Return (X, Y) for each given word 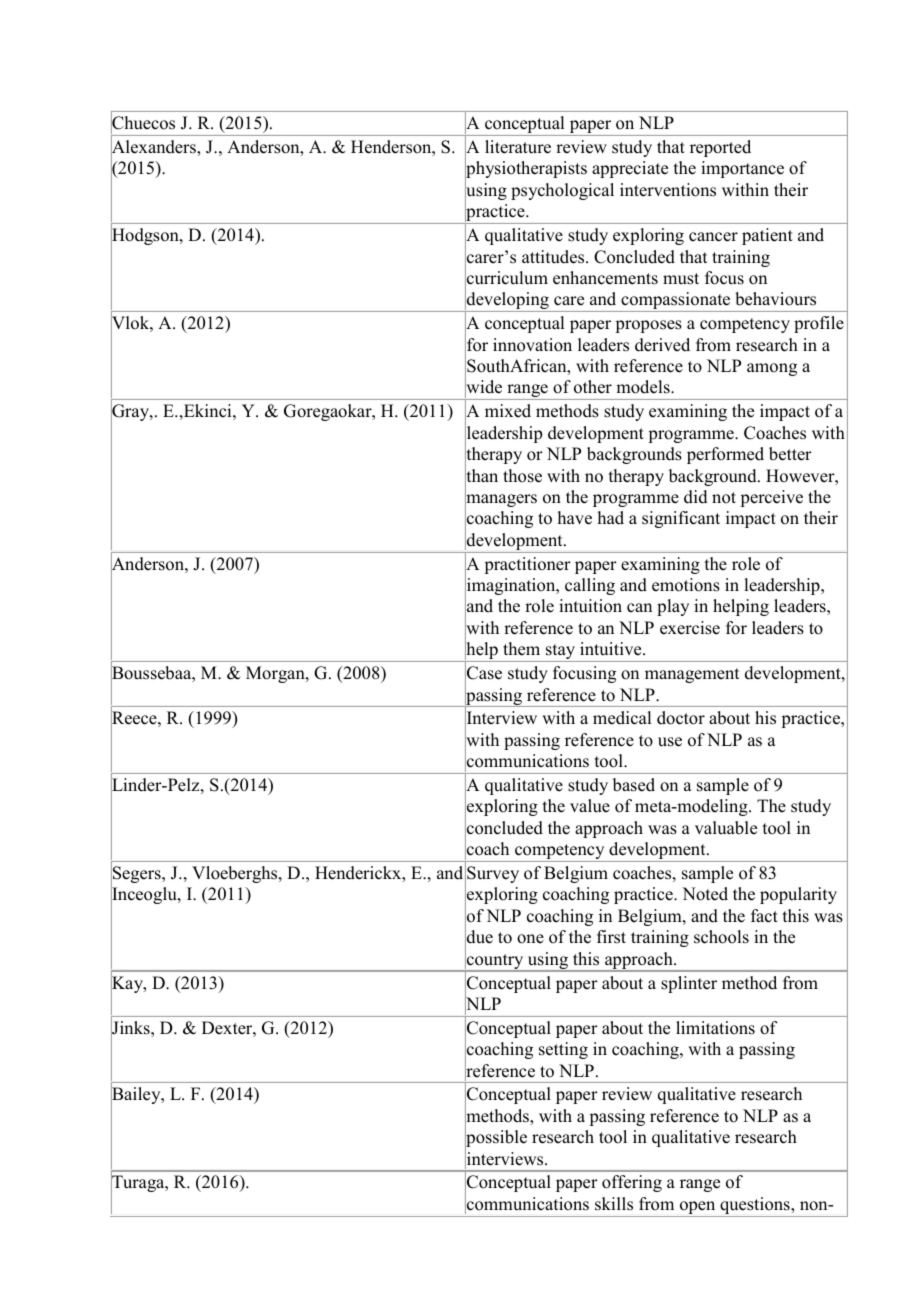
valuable (726, 828)
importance (742, 169)
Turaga (139, 1184)
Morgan (276, 674)
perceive (772, 498)
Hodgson (146, 237)
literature (518, 147)
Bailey (137, 1096)
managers (501, 501)
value (590, 806)
